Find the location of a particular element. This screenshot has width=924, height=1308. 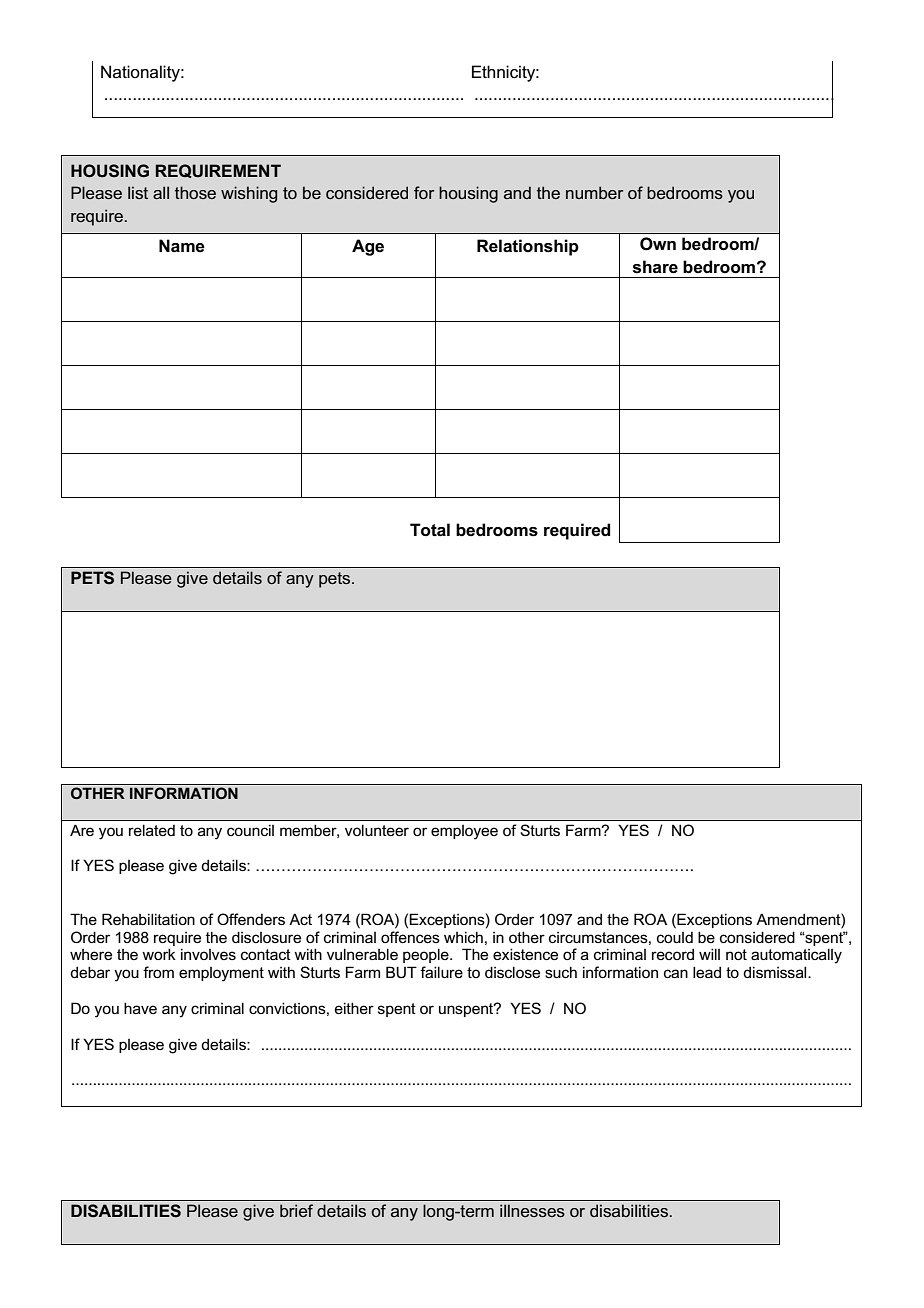

illnesses is located at coordinates (532, 1210).
